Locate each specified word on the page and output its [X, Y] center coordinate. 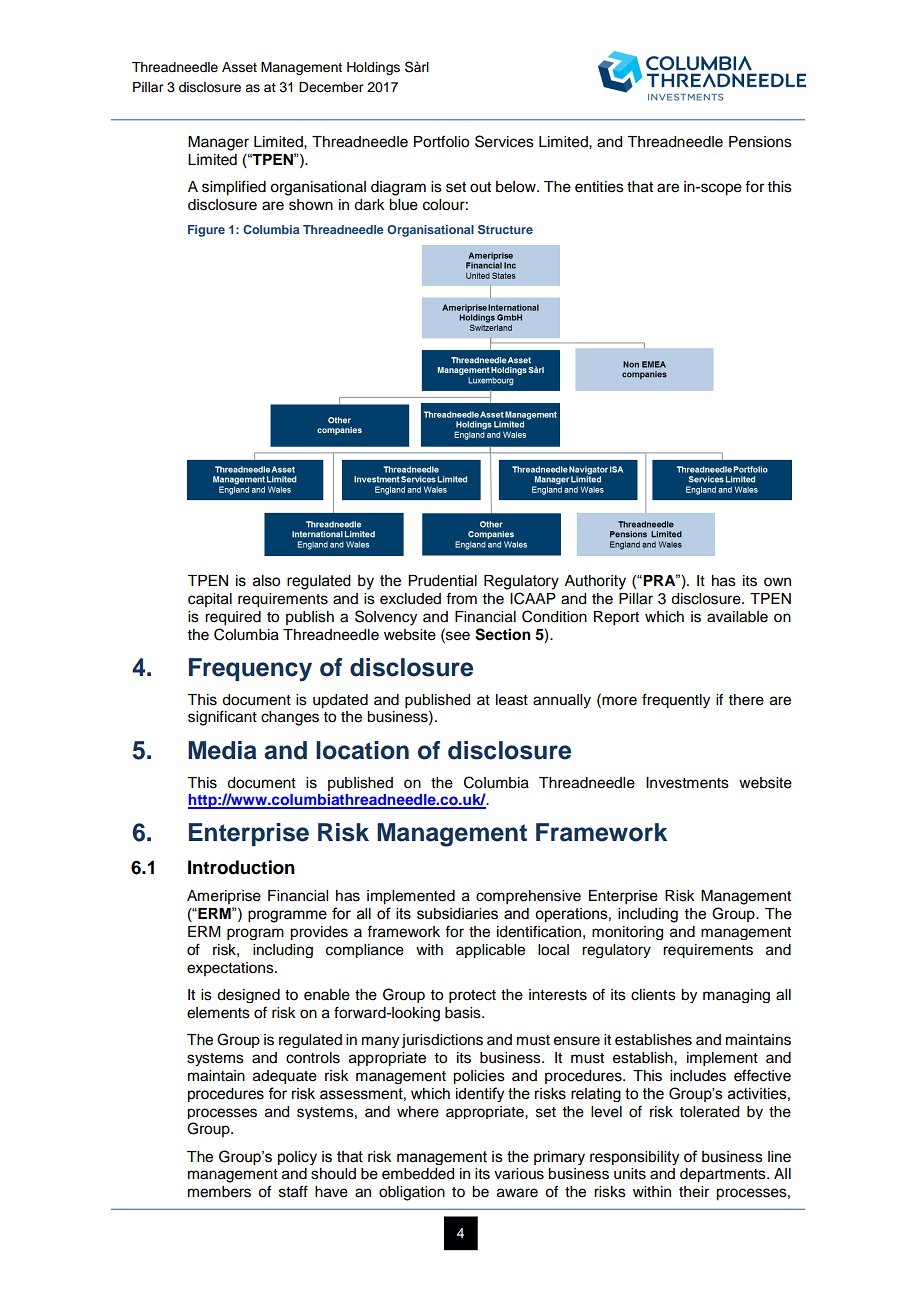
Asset [239, 67]
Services [504, 141]
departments [724, 1175]
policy [297, 1158]
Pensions [760, 142]
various [519, 1174]
